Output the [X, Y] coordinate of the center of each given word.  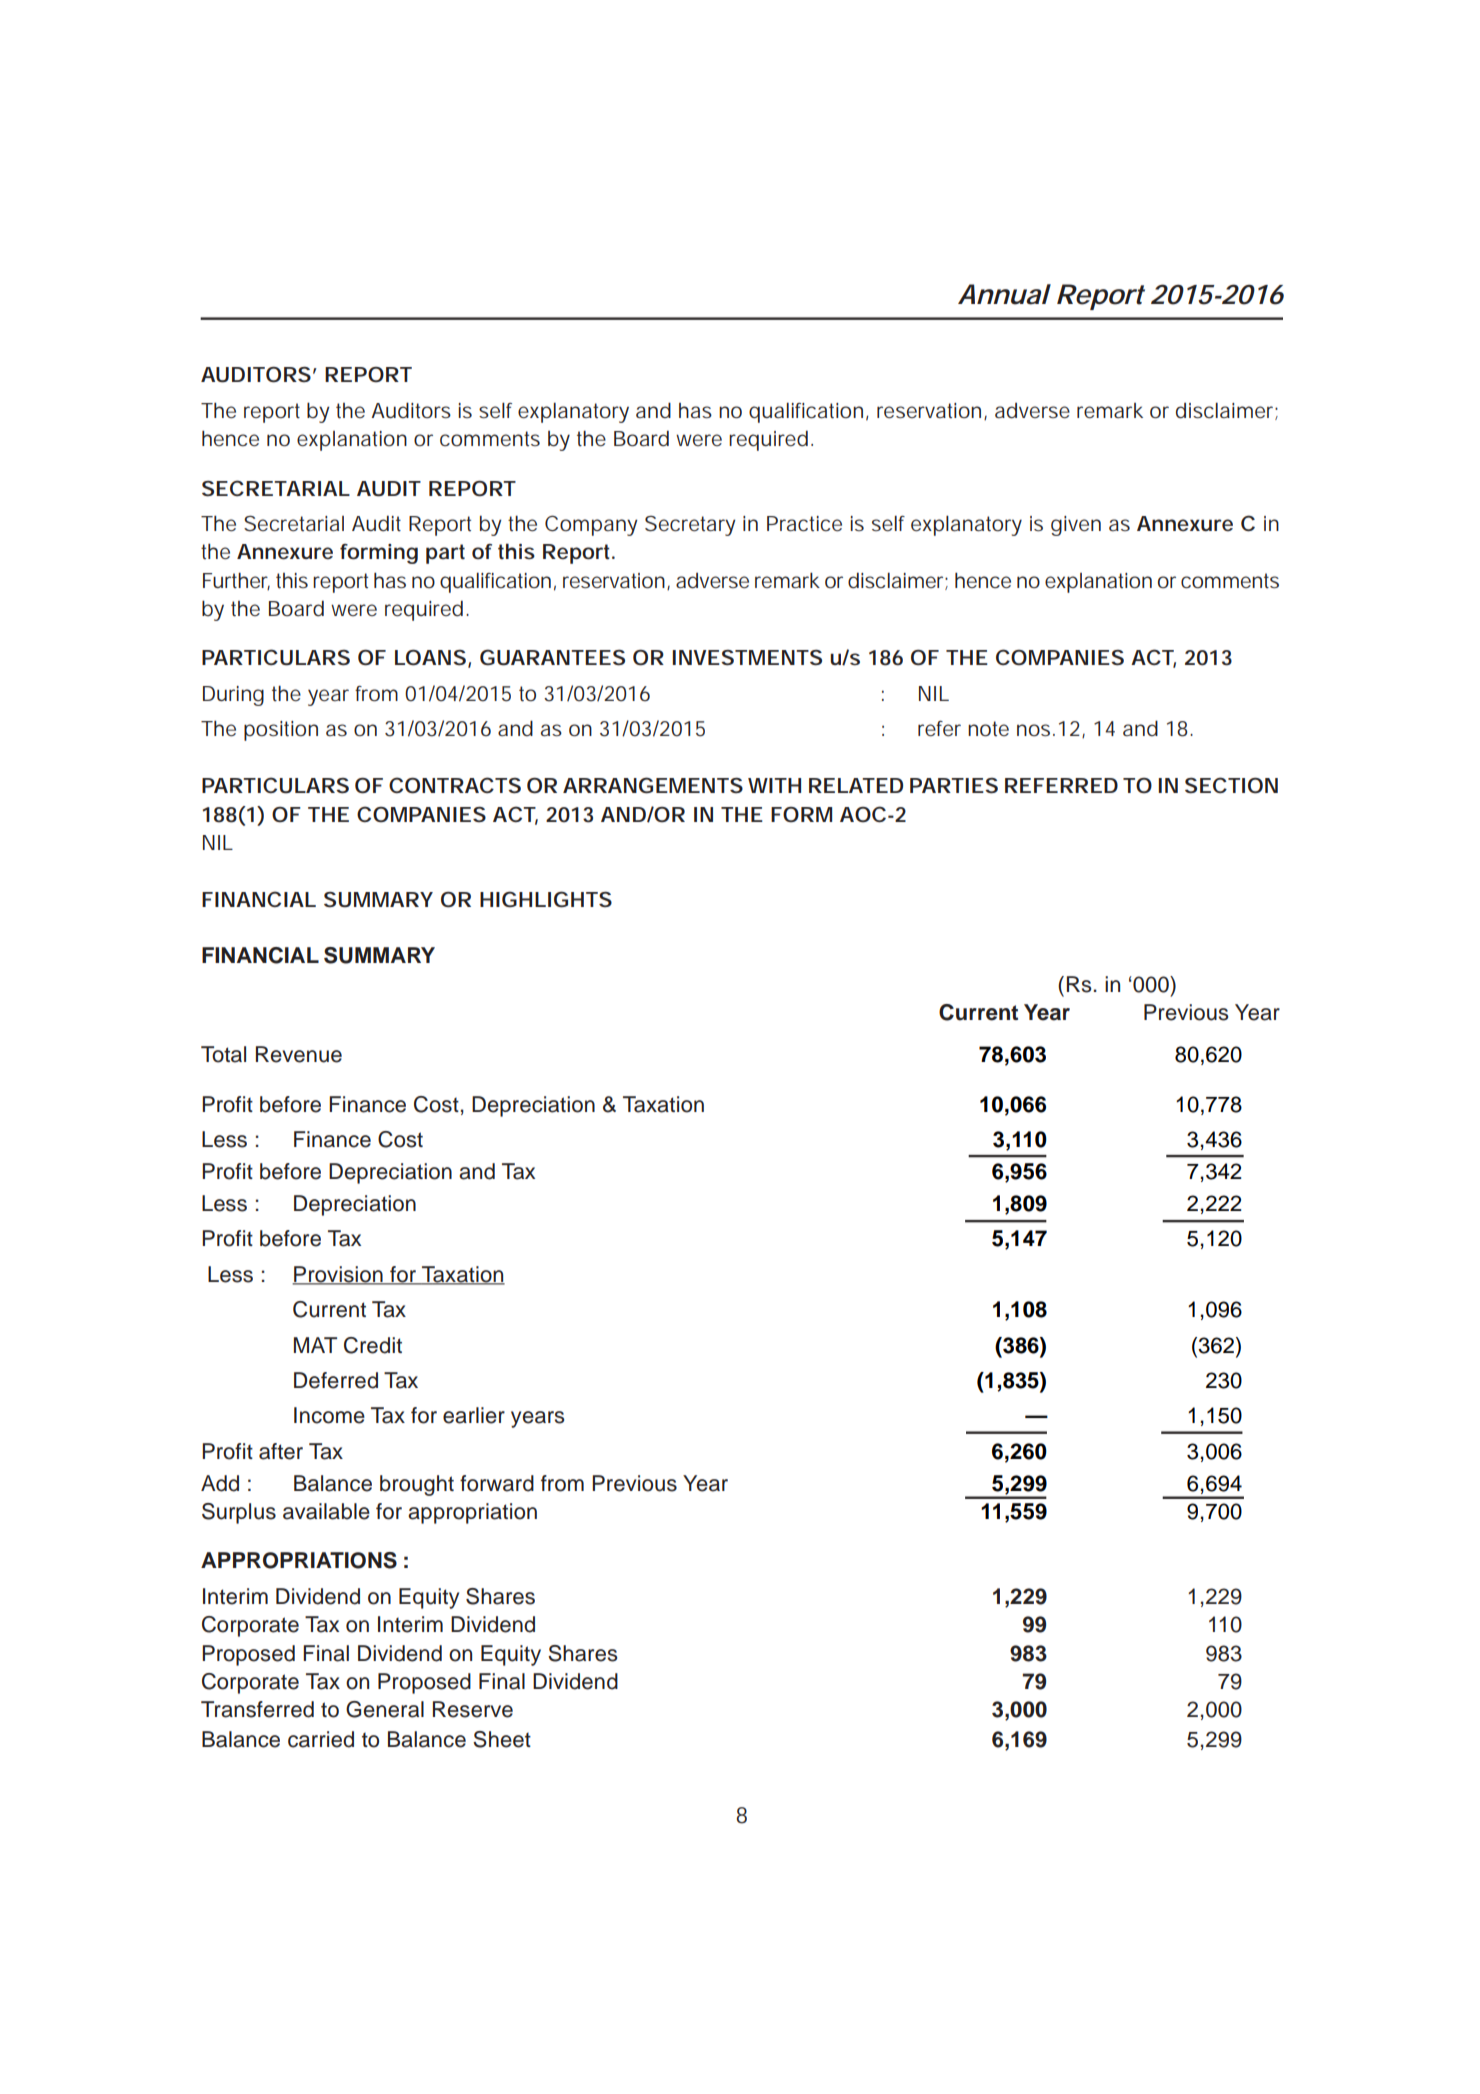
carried [321, 1739]
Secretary [690, 526]
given [1076, 526]
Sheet [502, 1739]
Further [236, 581]
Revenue [299, 1054]
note [988, 729]
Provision [338, 1275]
